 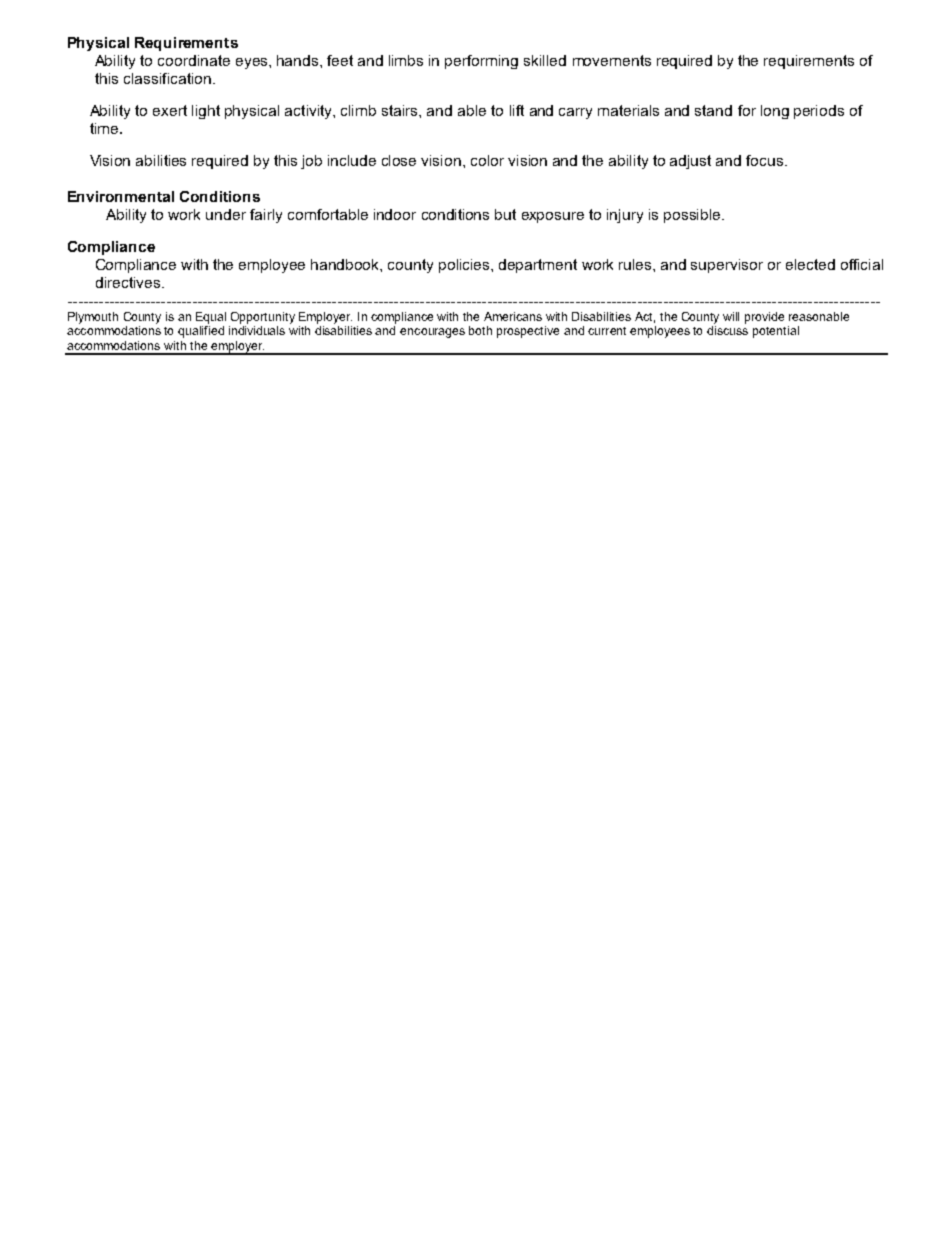 What do you see at coordinates (194, 60) in the document?
I see `coordinate` at bounding box center [194, 60].
